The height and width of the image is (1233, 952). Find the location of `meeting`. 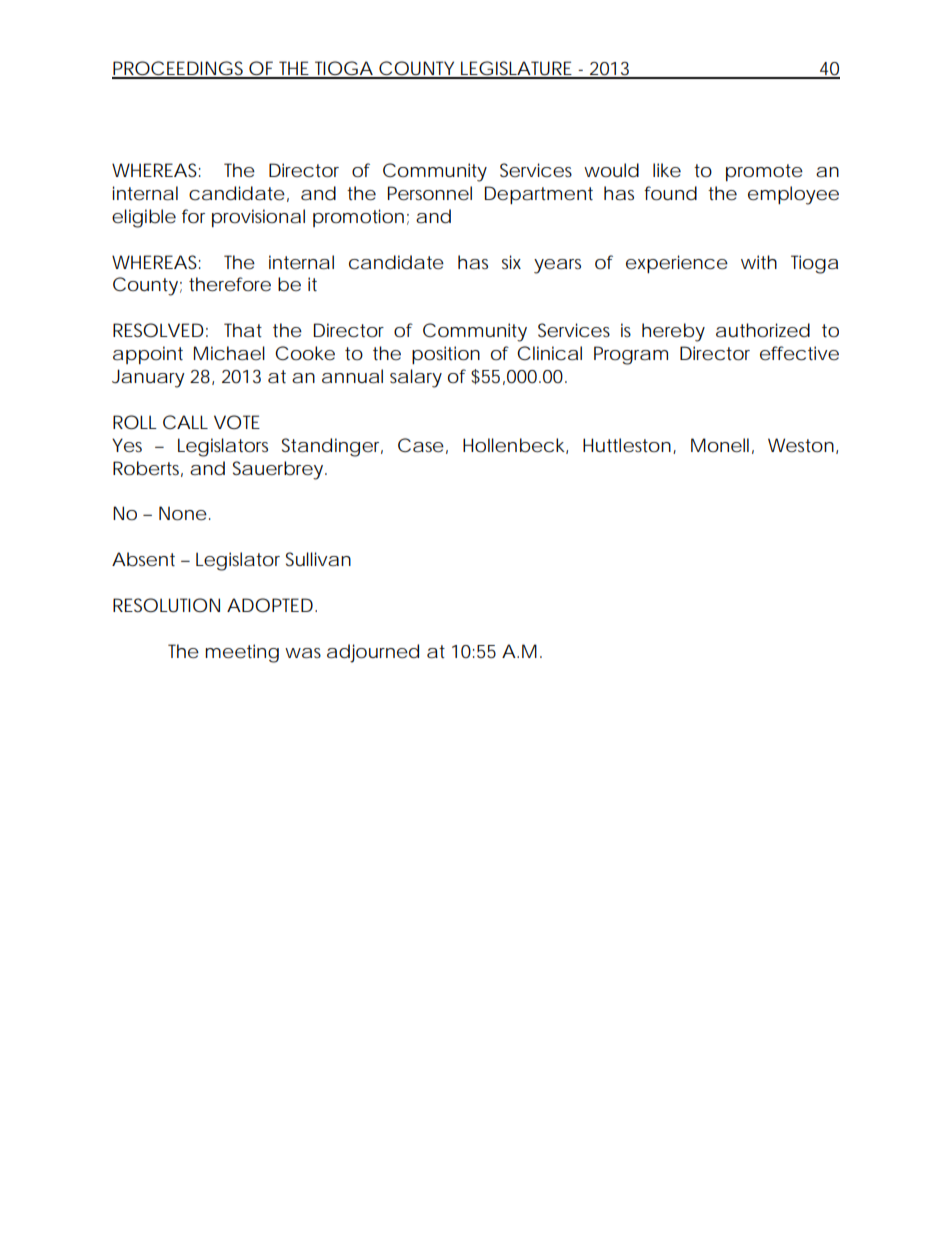

meeting is located at coordinates (242, 653).
